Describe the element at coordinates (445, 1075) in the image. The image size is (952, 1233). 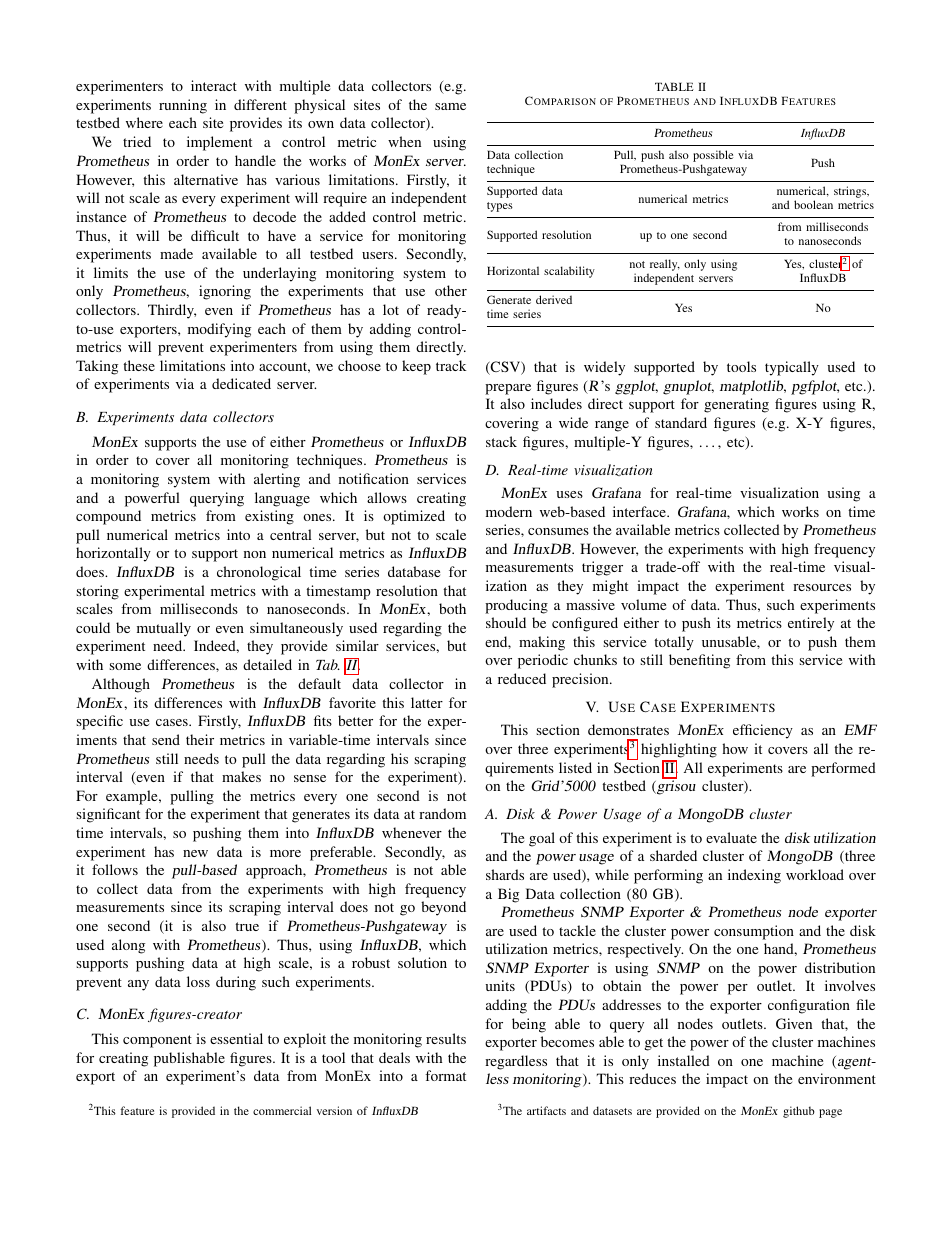
I see `format` at that location.
